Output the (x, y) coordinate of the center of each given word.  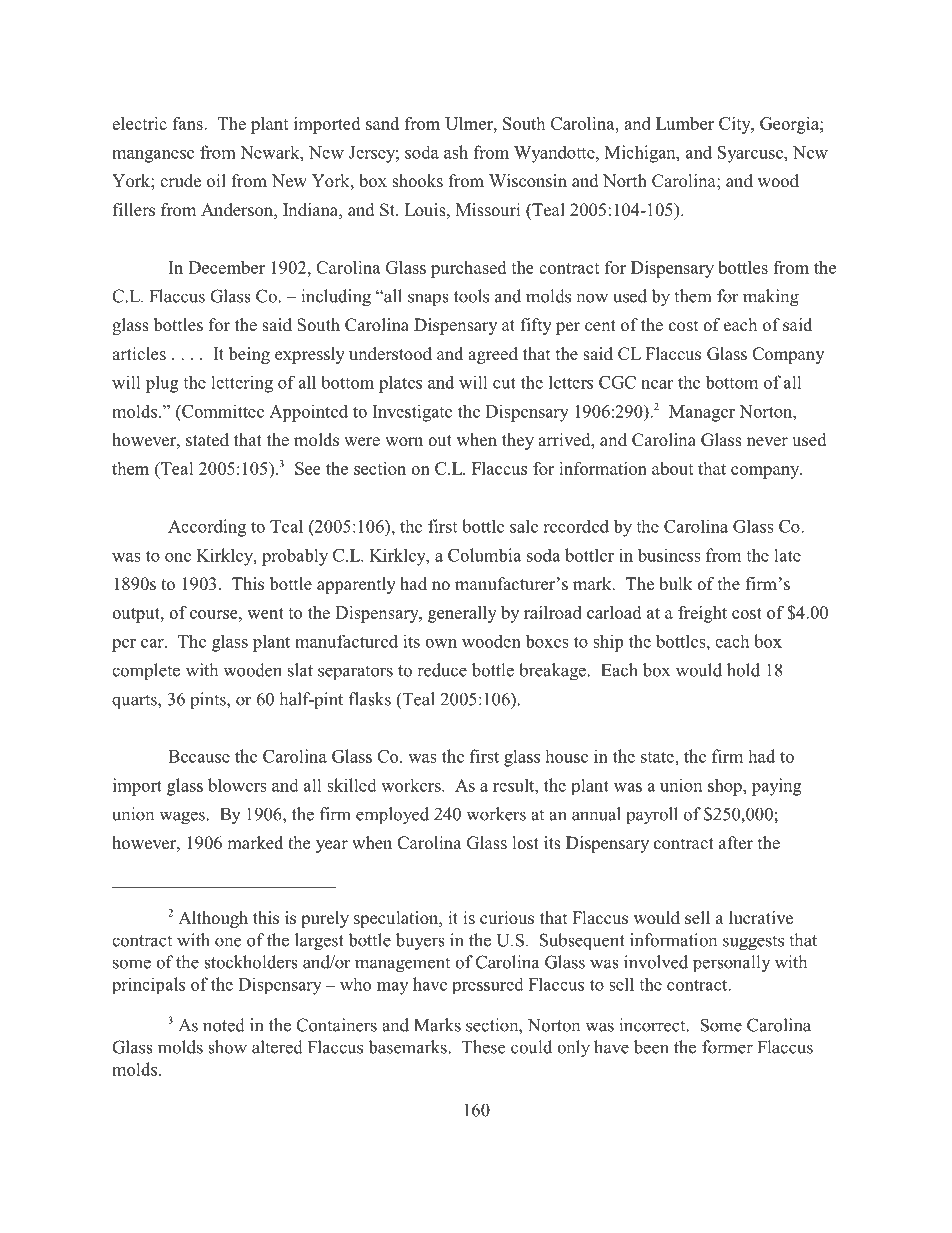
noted (224, 1025)
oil (216, 180)
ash (456, 152)
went (265, 613)
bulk (675, 584)
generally (462, 614)
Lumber (685, 123)
